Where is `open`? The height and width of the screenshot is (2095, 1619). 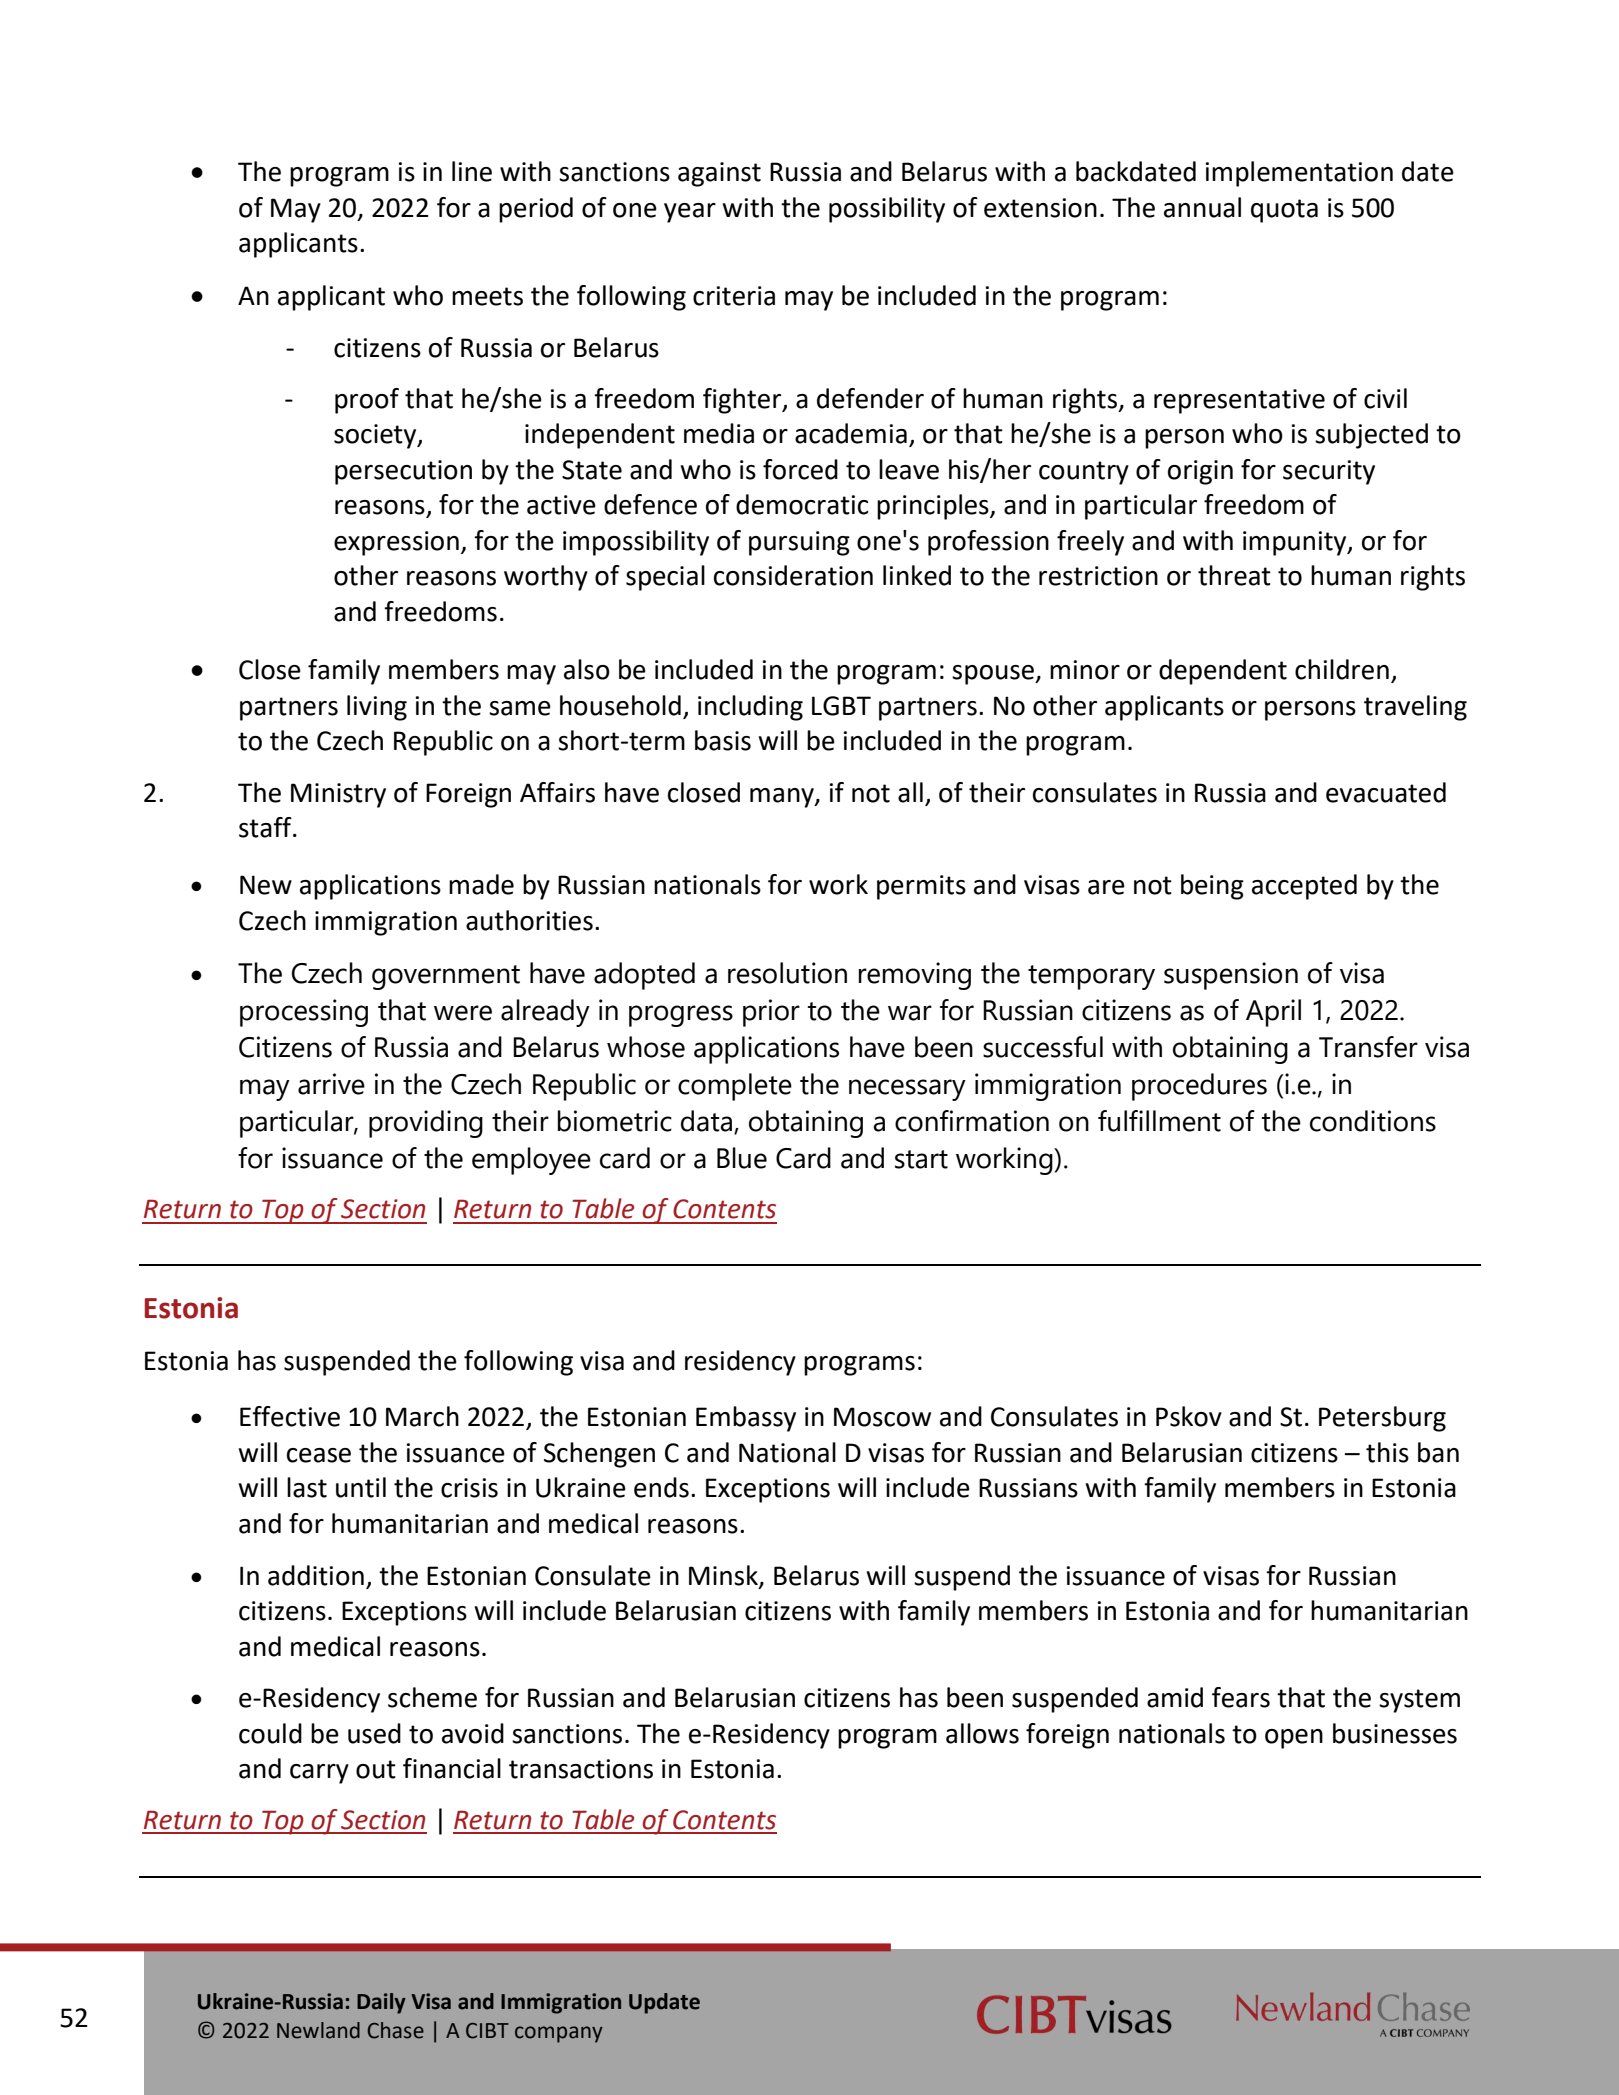
open is located at coordinates (1294, 1739).
